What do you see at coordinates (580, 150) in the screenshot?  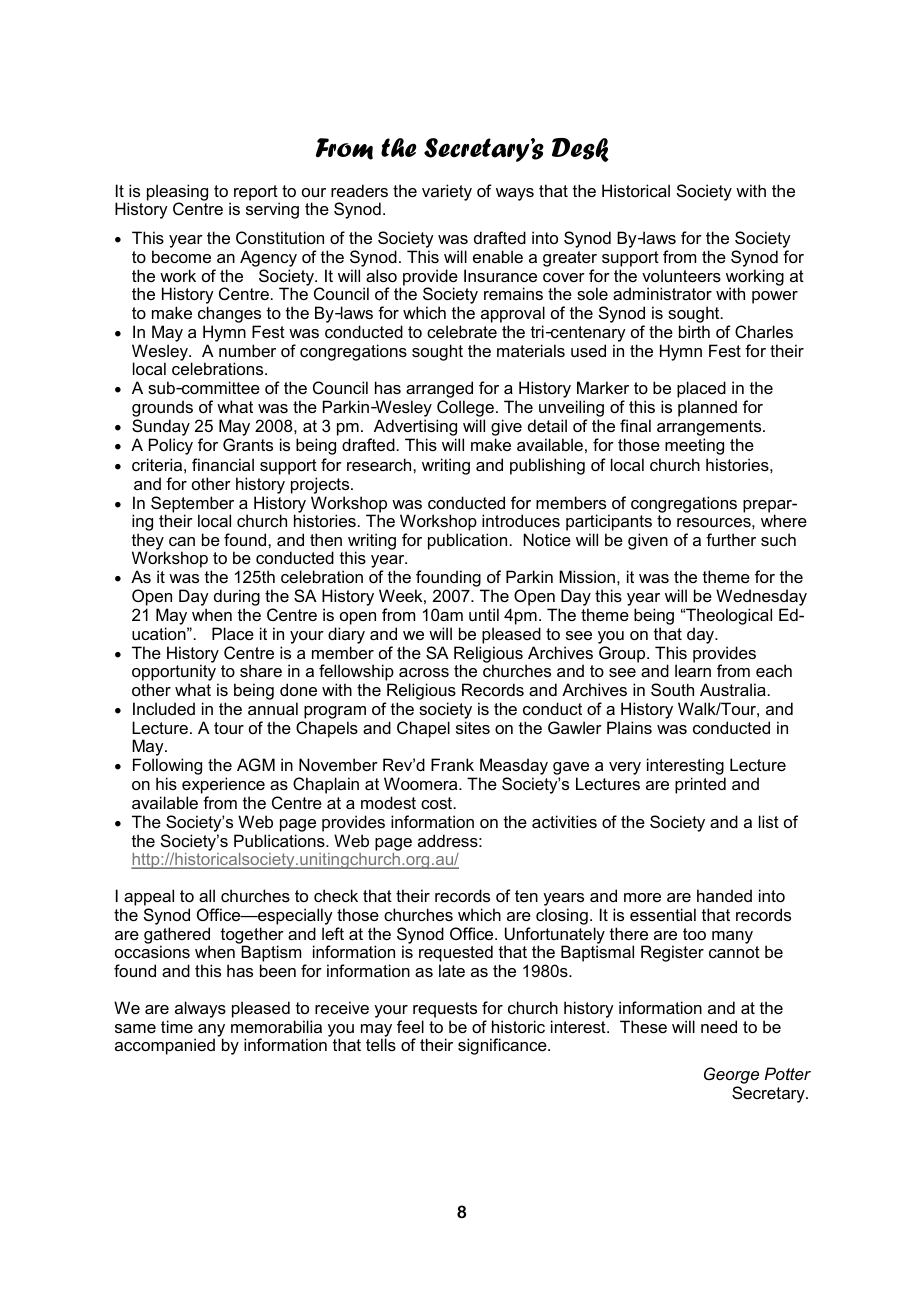 I see `Desk` at bounding box center [580, 150].
